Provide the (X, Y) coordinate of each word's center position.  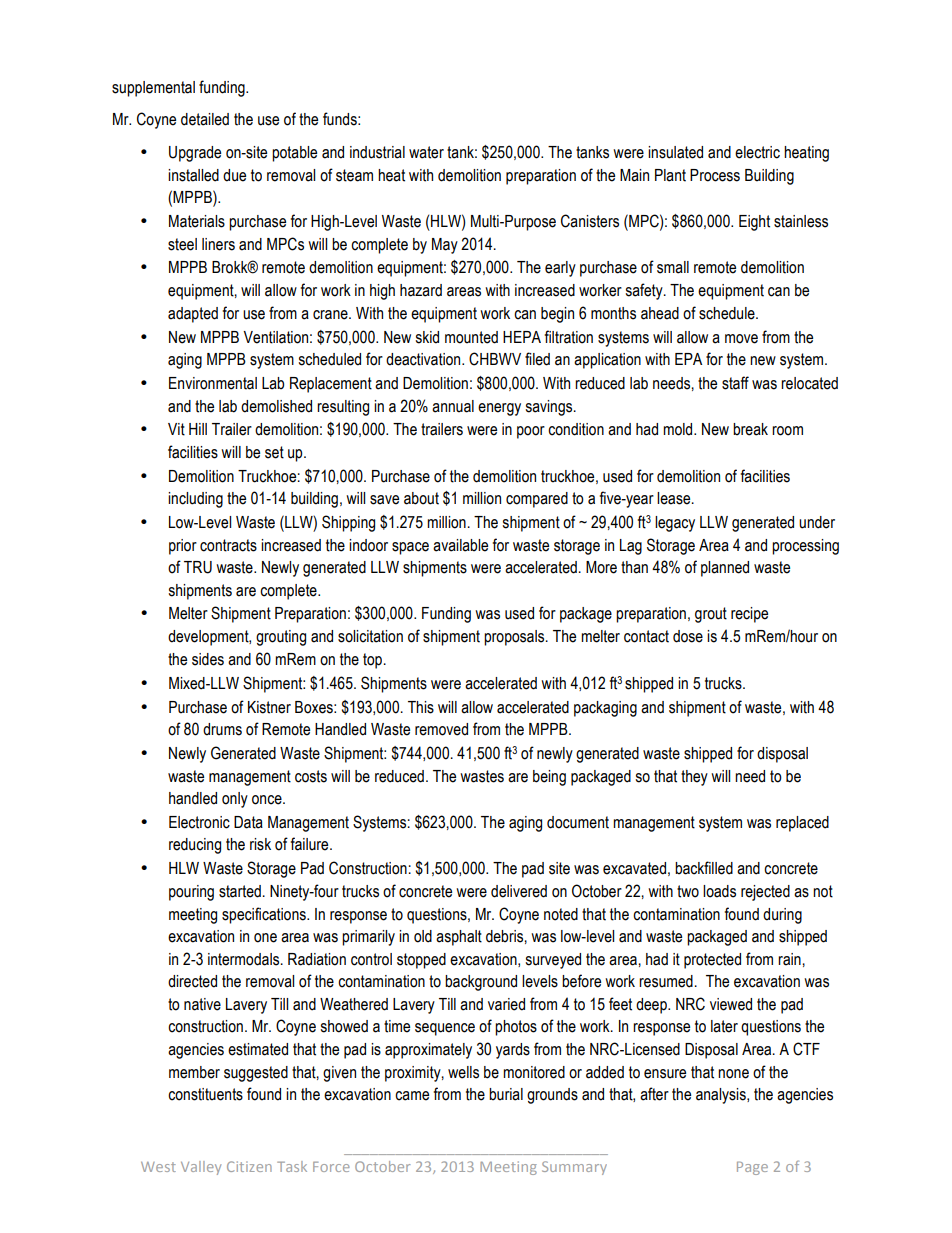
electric (757, 152)
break (750, 429)
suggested (256, 1074)
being (549, 778)
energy (499, 409)
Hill (198, 429)
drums (222, 729)
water (426, 152)
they (694, 778)
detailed (205, 119)
